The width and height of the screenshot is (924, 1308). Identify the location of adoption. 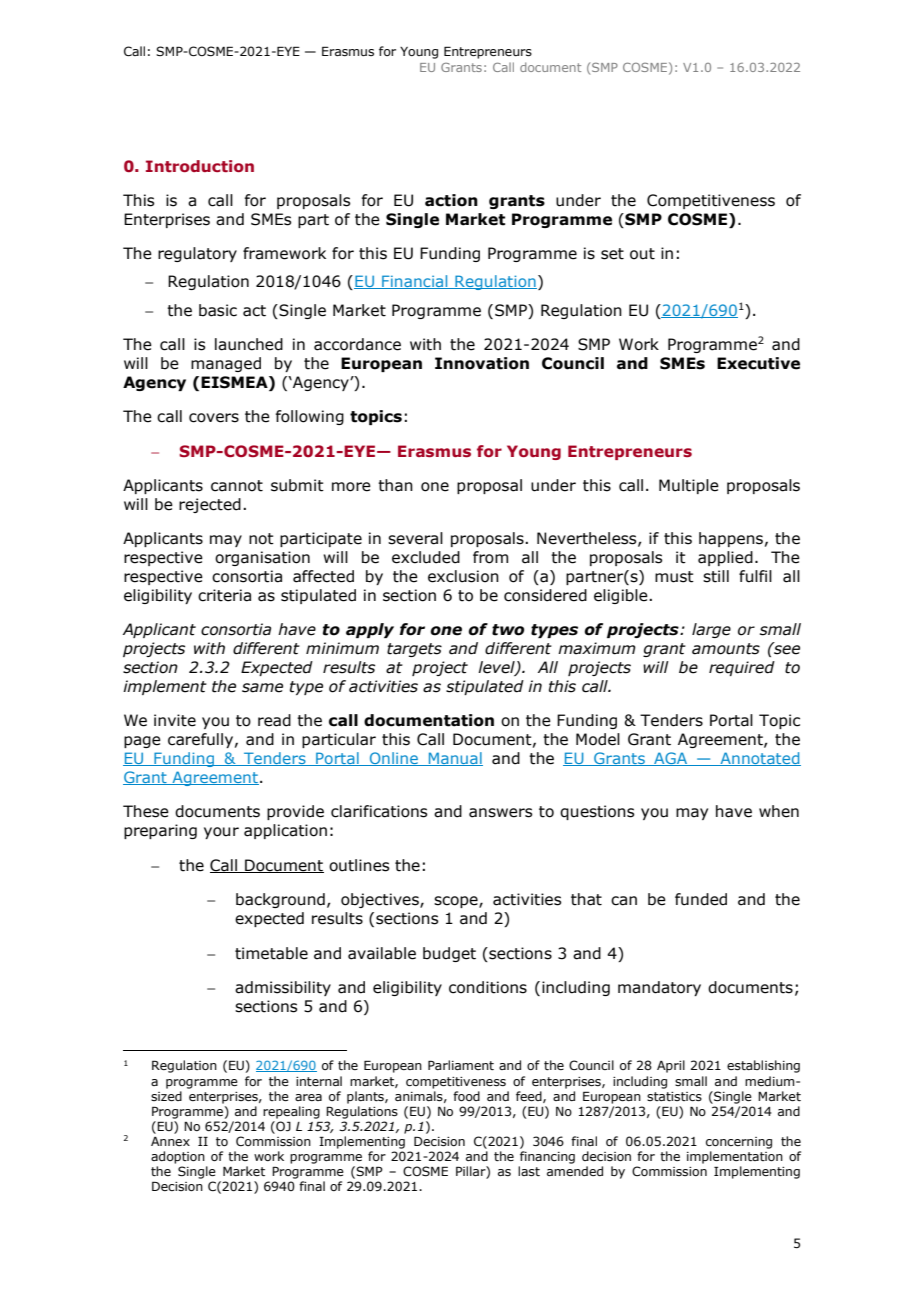
(178, 1157).
